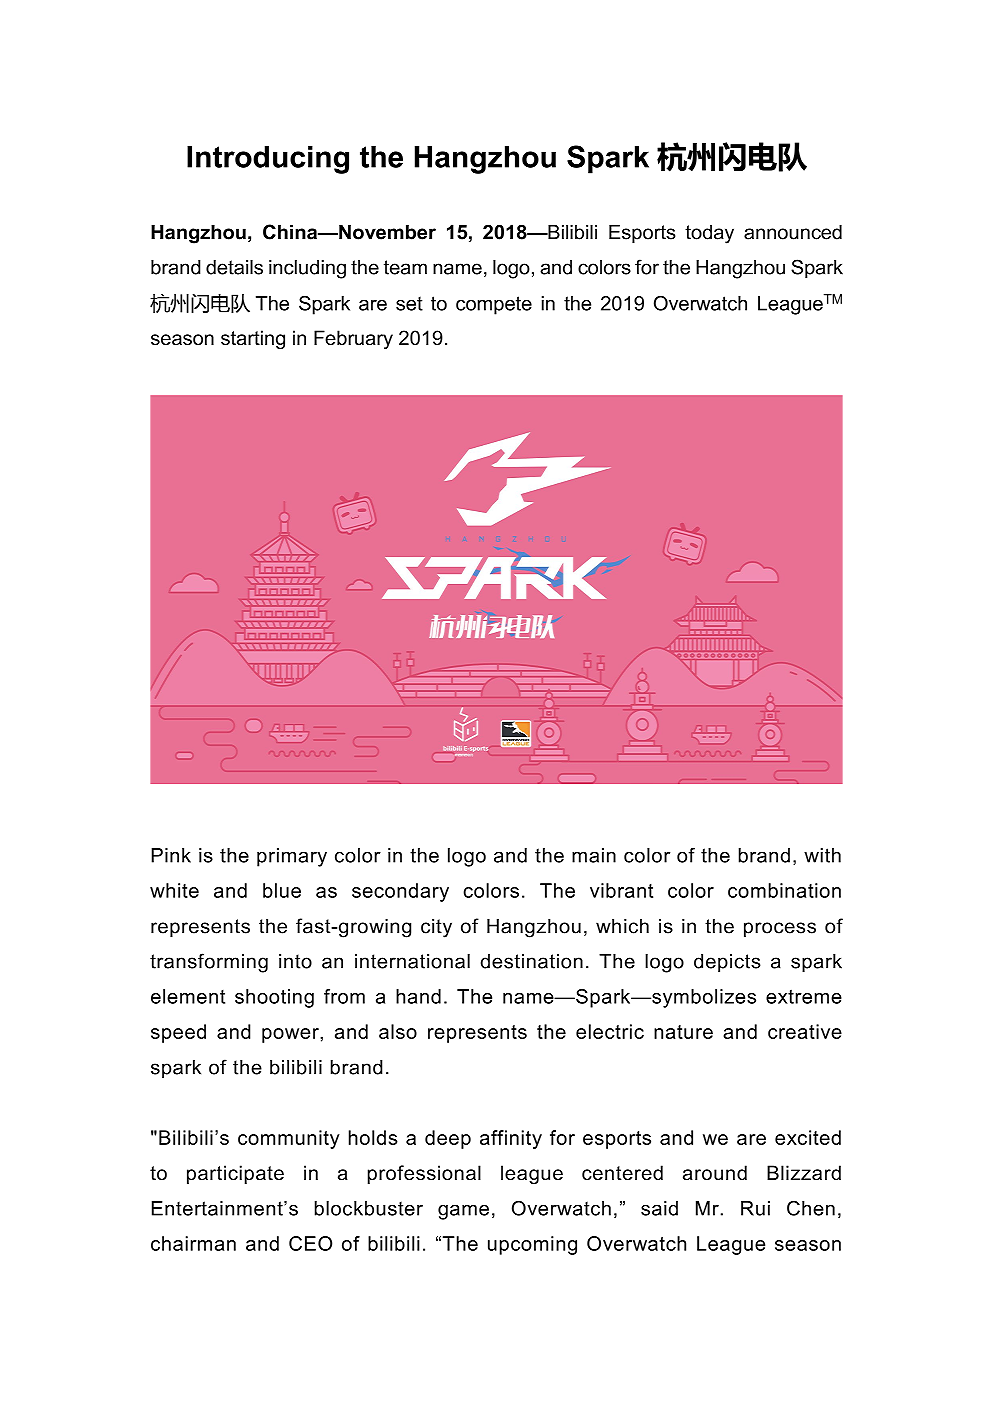 The width and height of the screenshot is (993, 1405). What do you see at coordinates (405, 267) in the screenshot?
I see `team` at bounding box center [405, 267].
